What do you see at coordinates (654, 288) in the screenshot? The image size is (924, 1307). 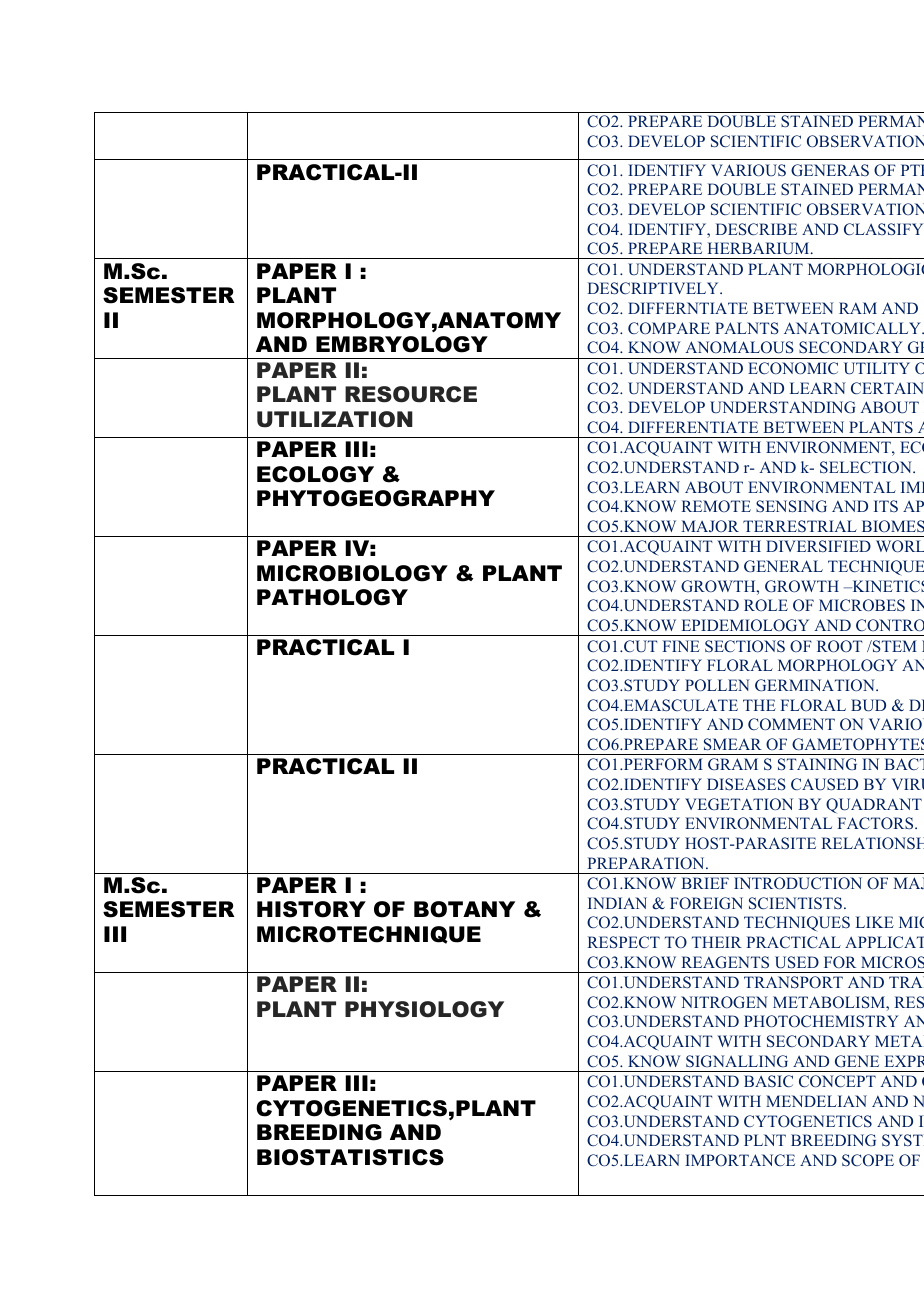 I see `DESCRIPTIVELY` at bounding box center [654, 288].
